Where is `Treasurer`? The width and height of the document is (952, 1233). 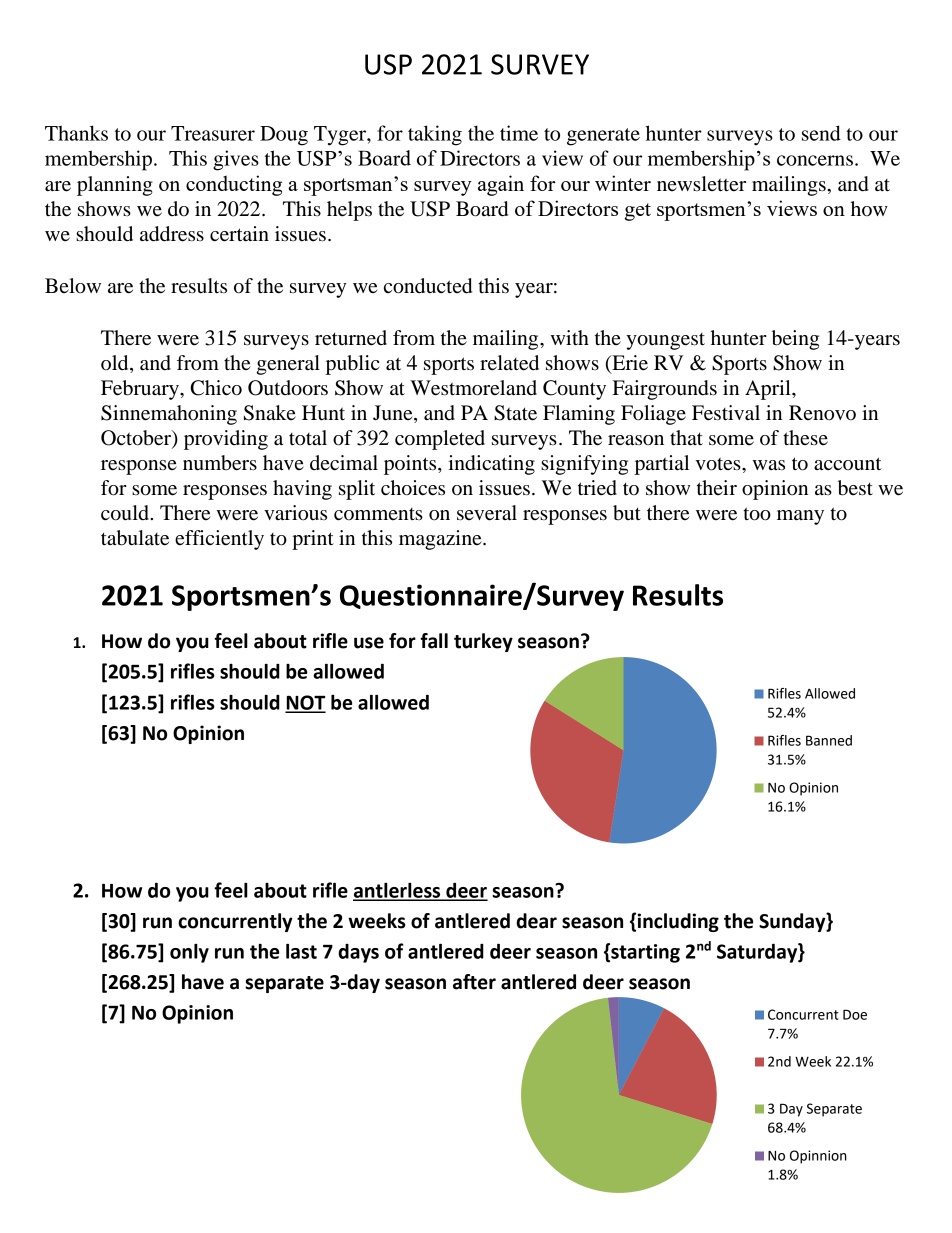 Treasurer is located at coordinates (213, 133).
